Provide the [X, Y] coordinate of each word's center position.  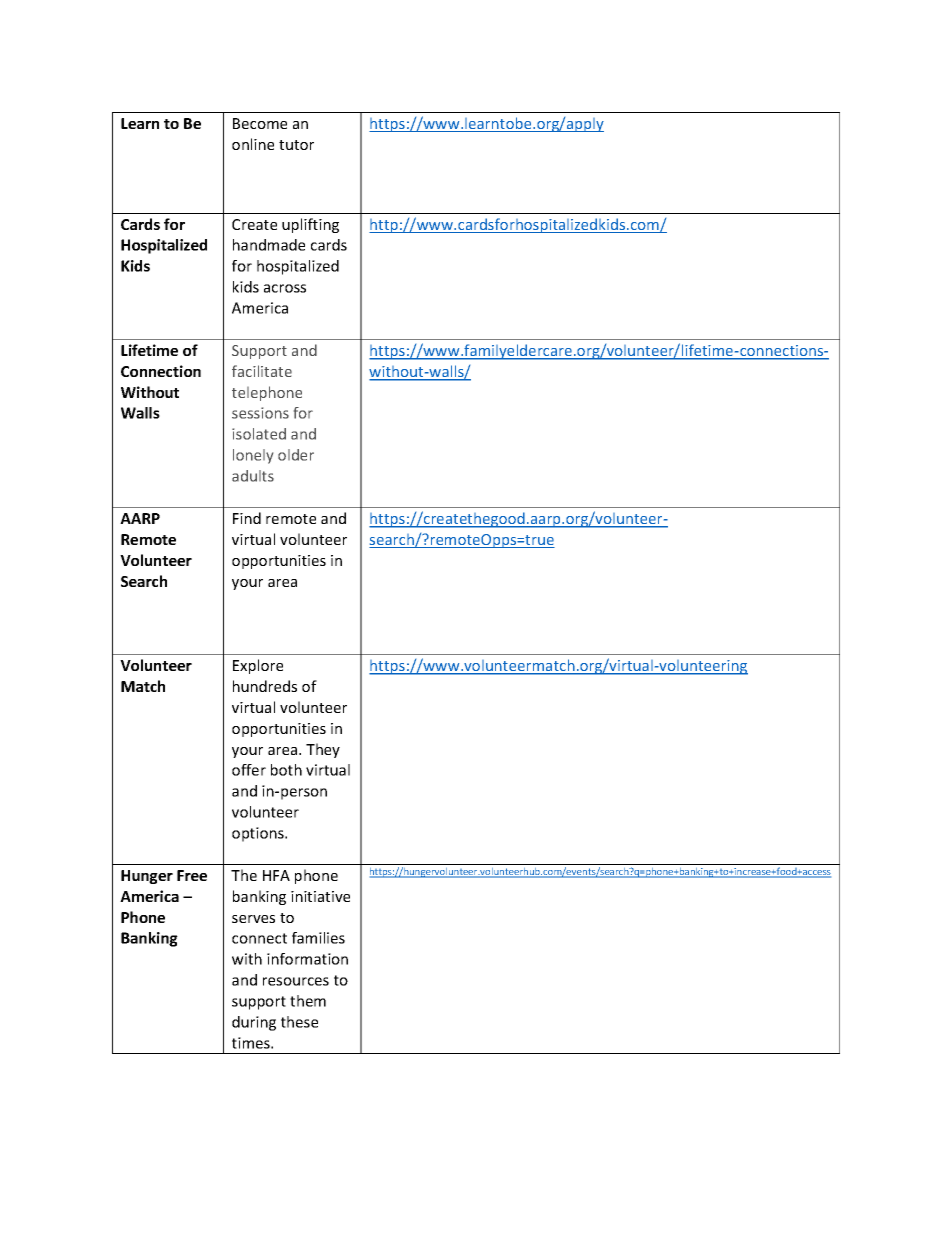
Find [247, 518]
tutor [296, 145]
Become [260, 123]
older [296, 455]
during [254, 1023]
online [253, 144]
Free [192, 875]
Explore [258, 666]
